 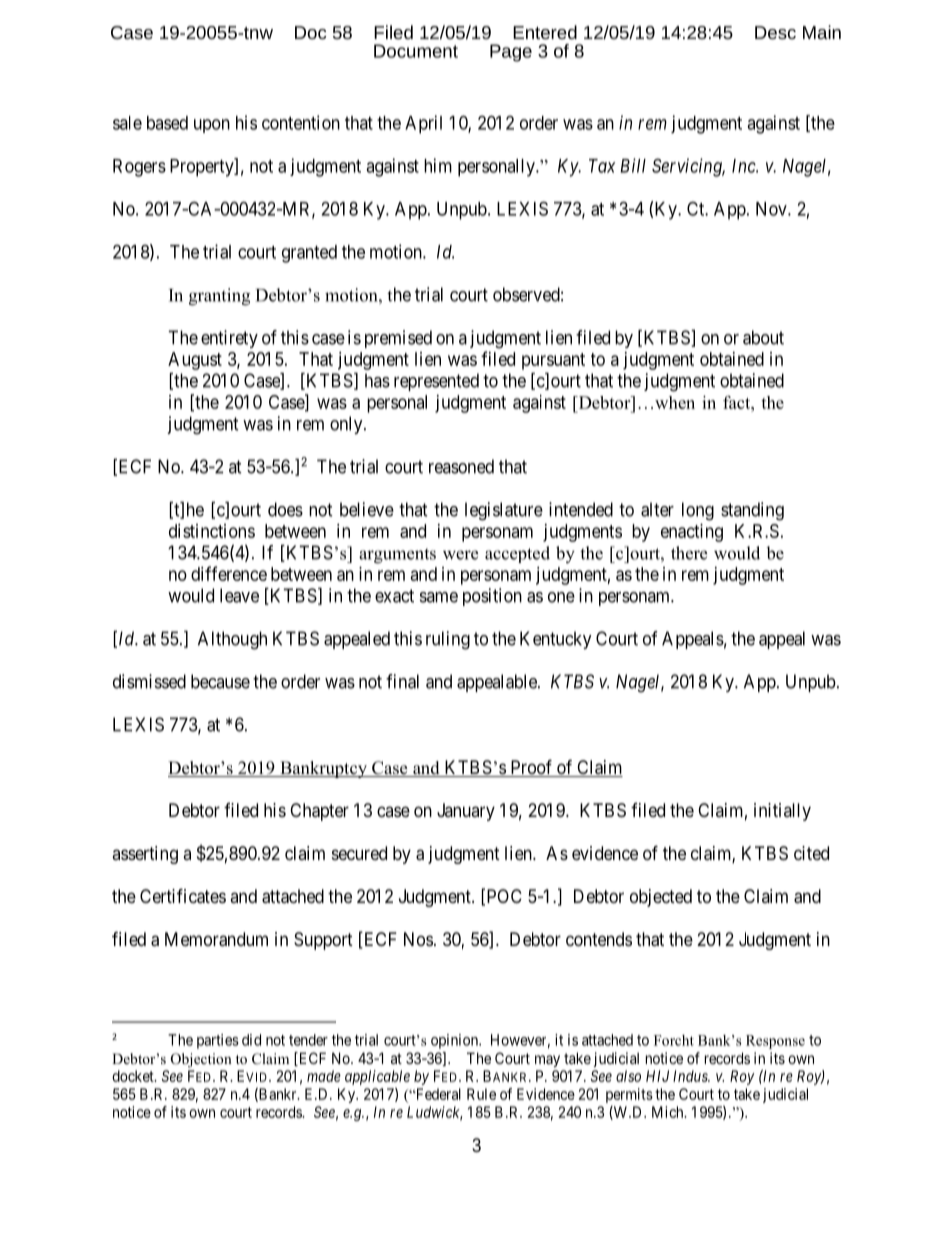 I want to click on Proof, so click(x=531, y=768).
